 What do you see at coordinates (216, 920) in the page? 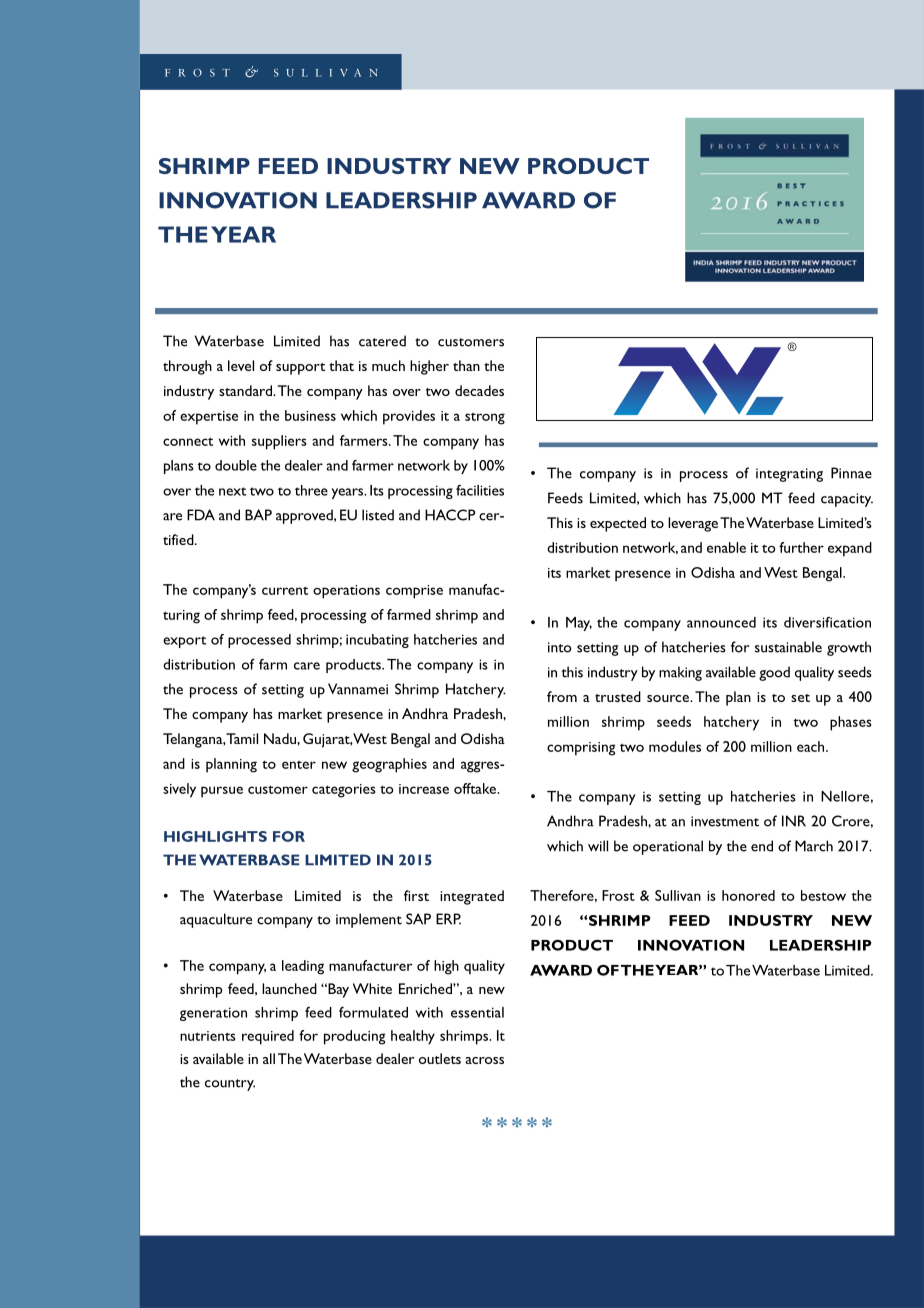
I see `aquaculture` at bounding box center [216, 920].
